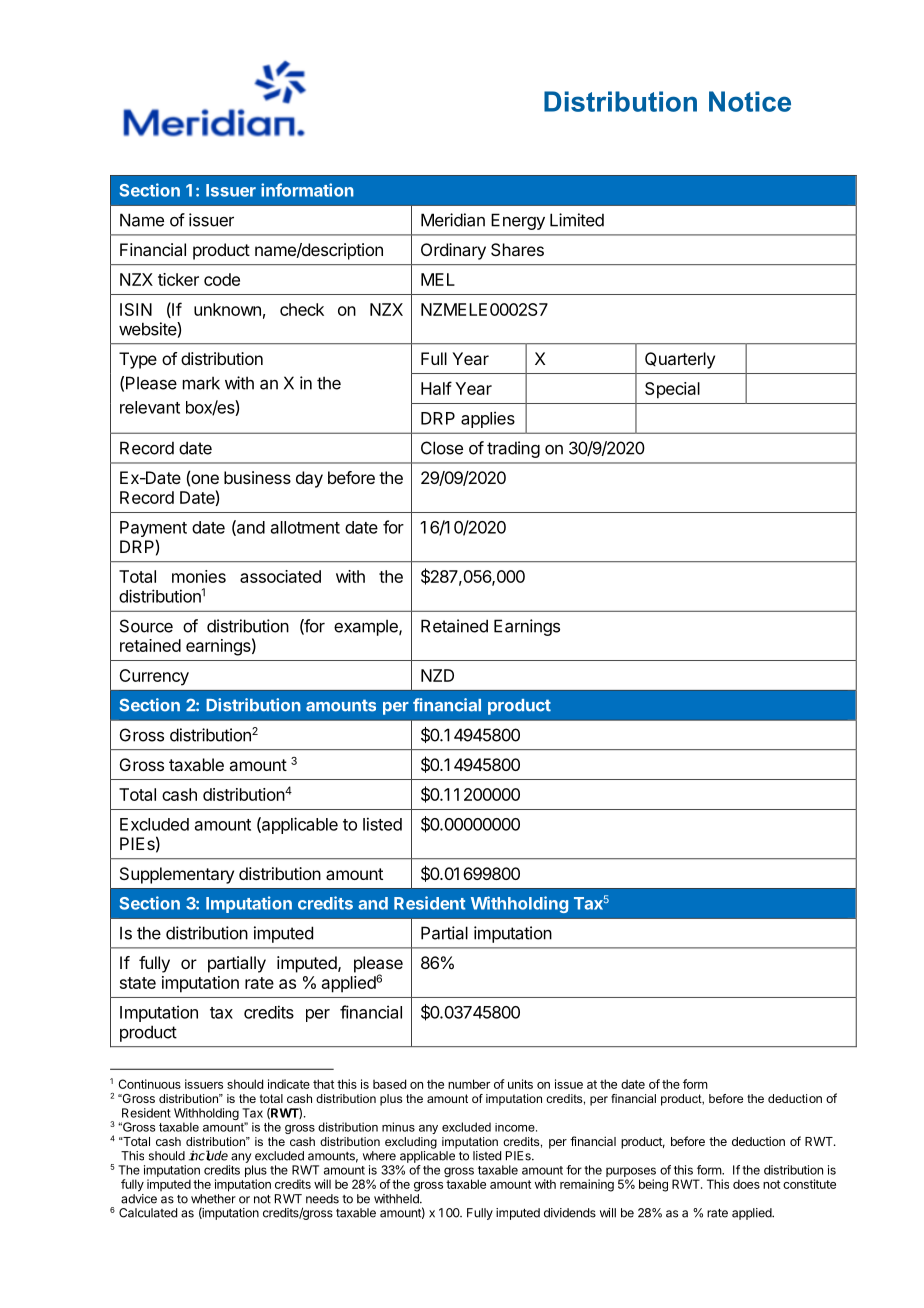 This image has width=924, height=1308. What do you see at coordinates (672, 390) in the image?
I see `Special` at bounding box center [672, 390].
